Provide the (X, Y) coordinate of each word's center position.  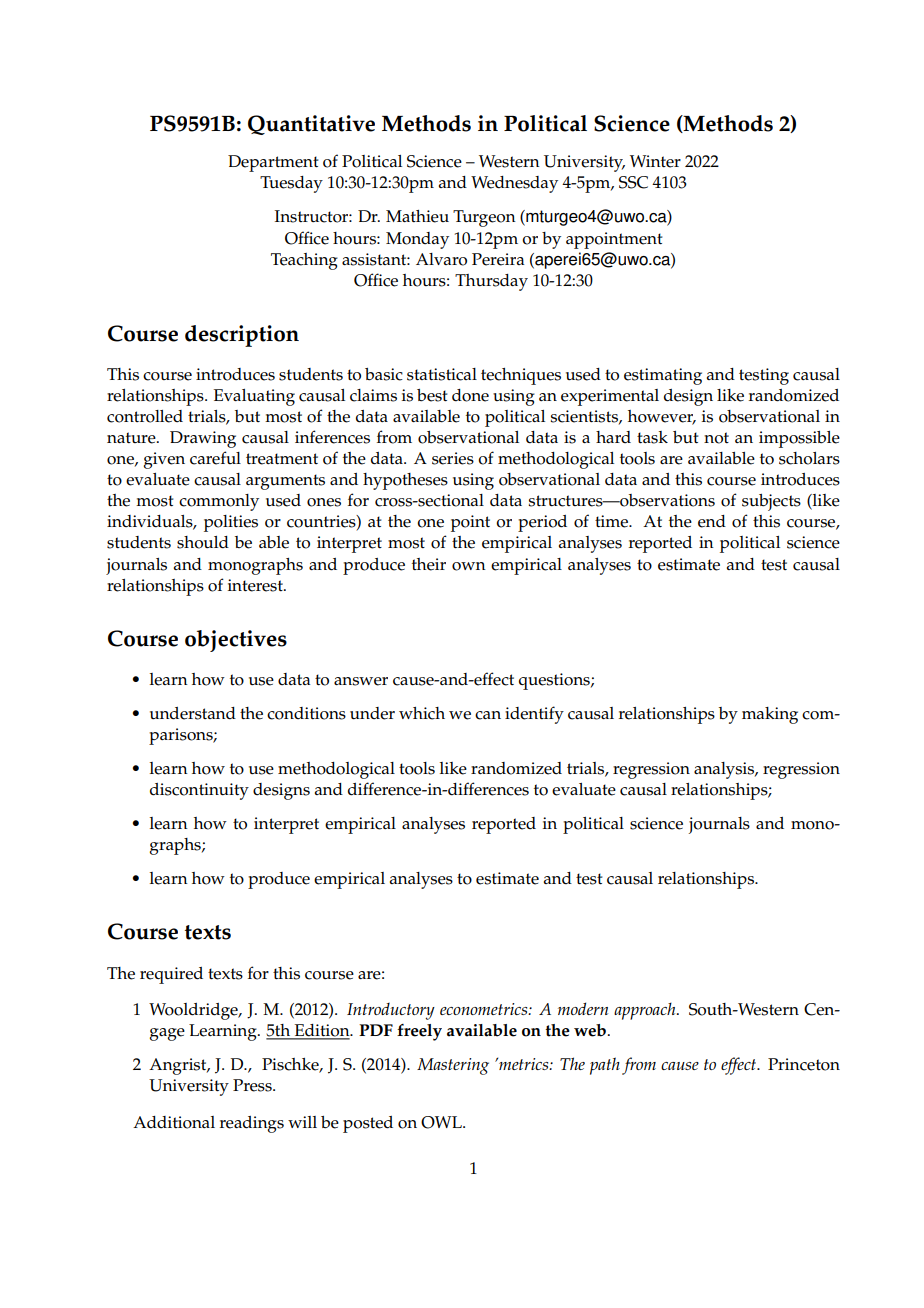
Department (273, 163)
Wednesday (514, 184)
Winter (655, 161)
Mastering (453, 1066)
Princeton (804, 1064)
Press (253, 1085)
